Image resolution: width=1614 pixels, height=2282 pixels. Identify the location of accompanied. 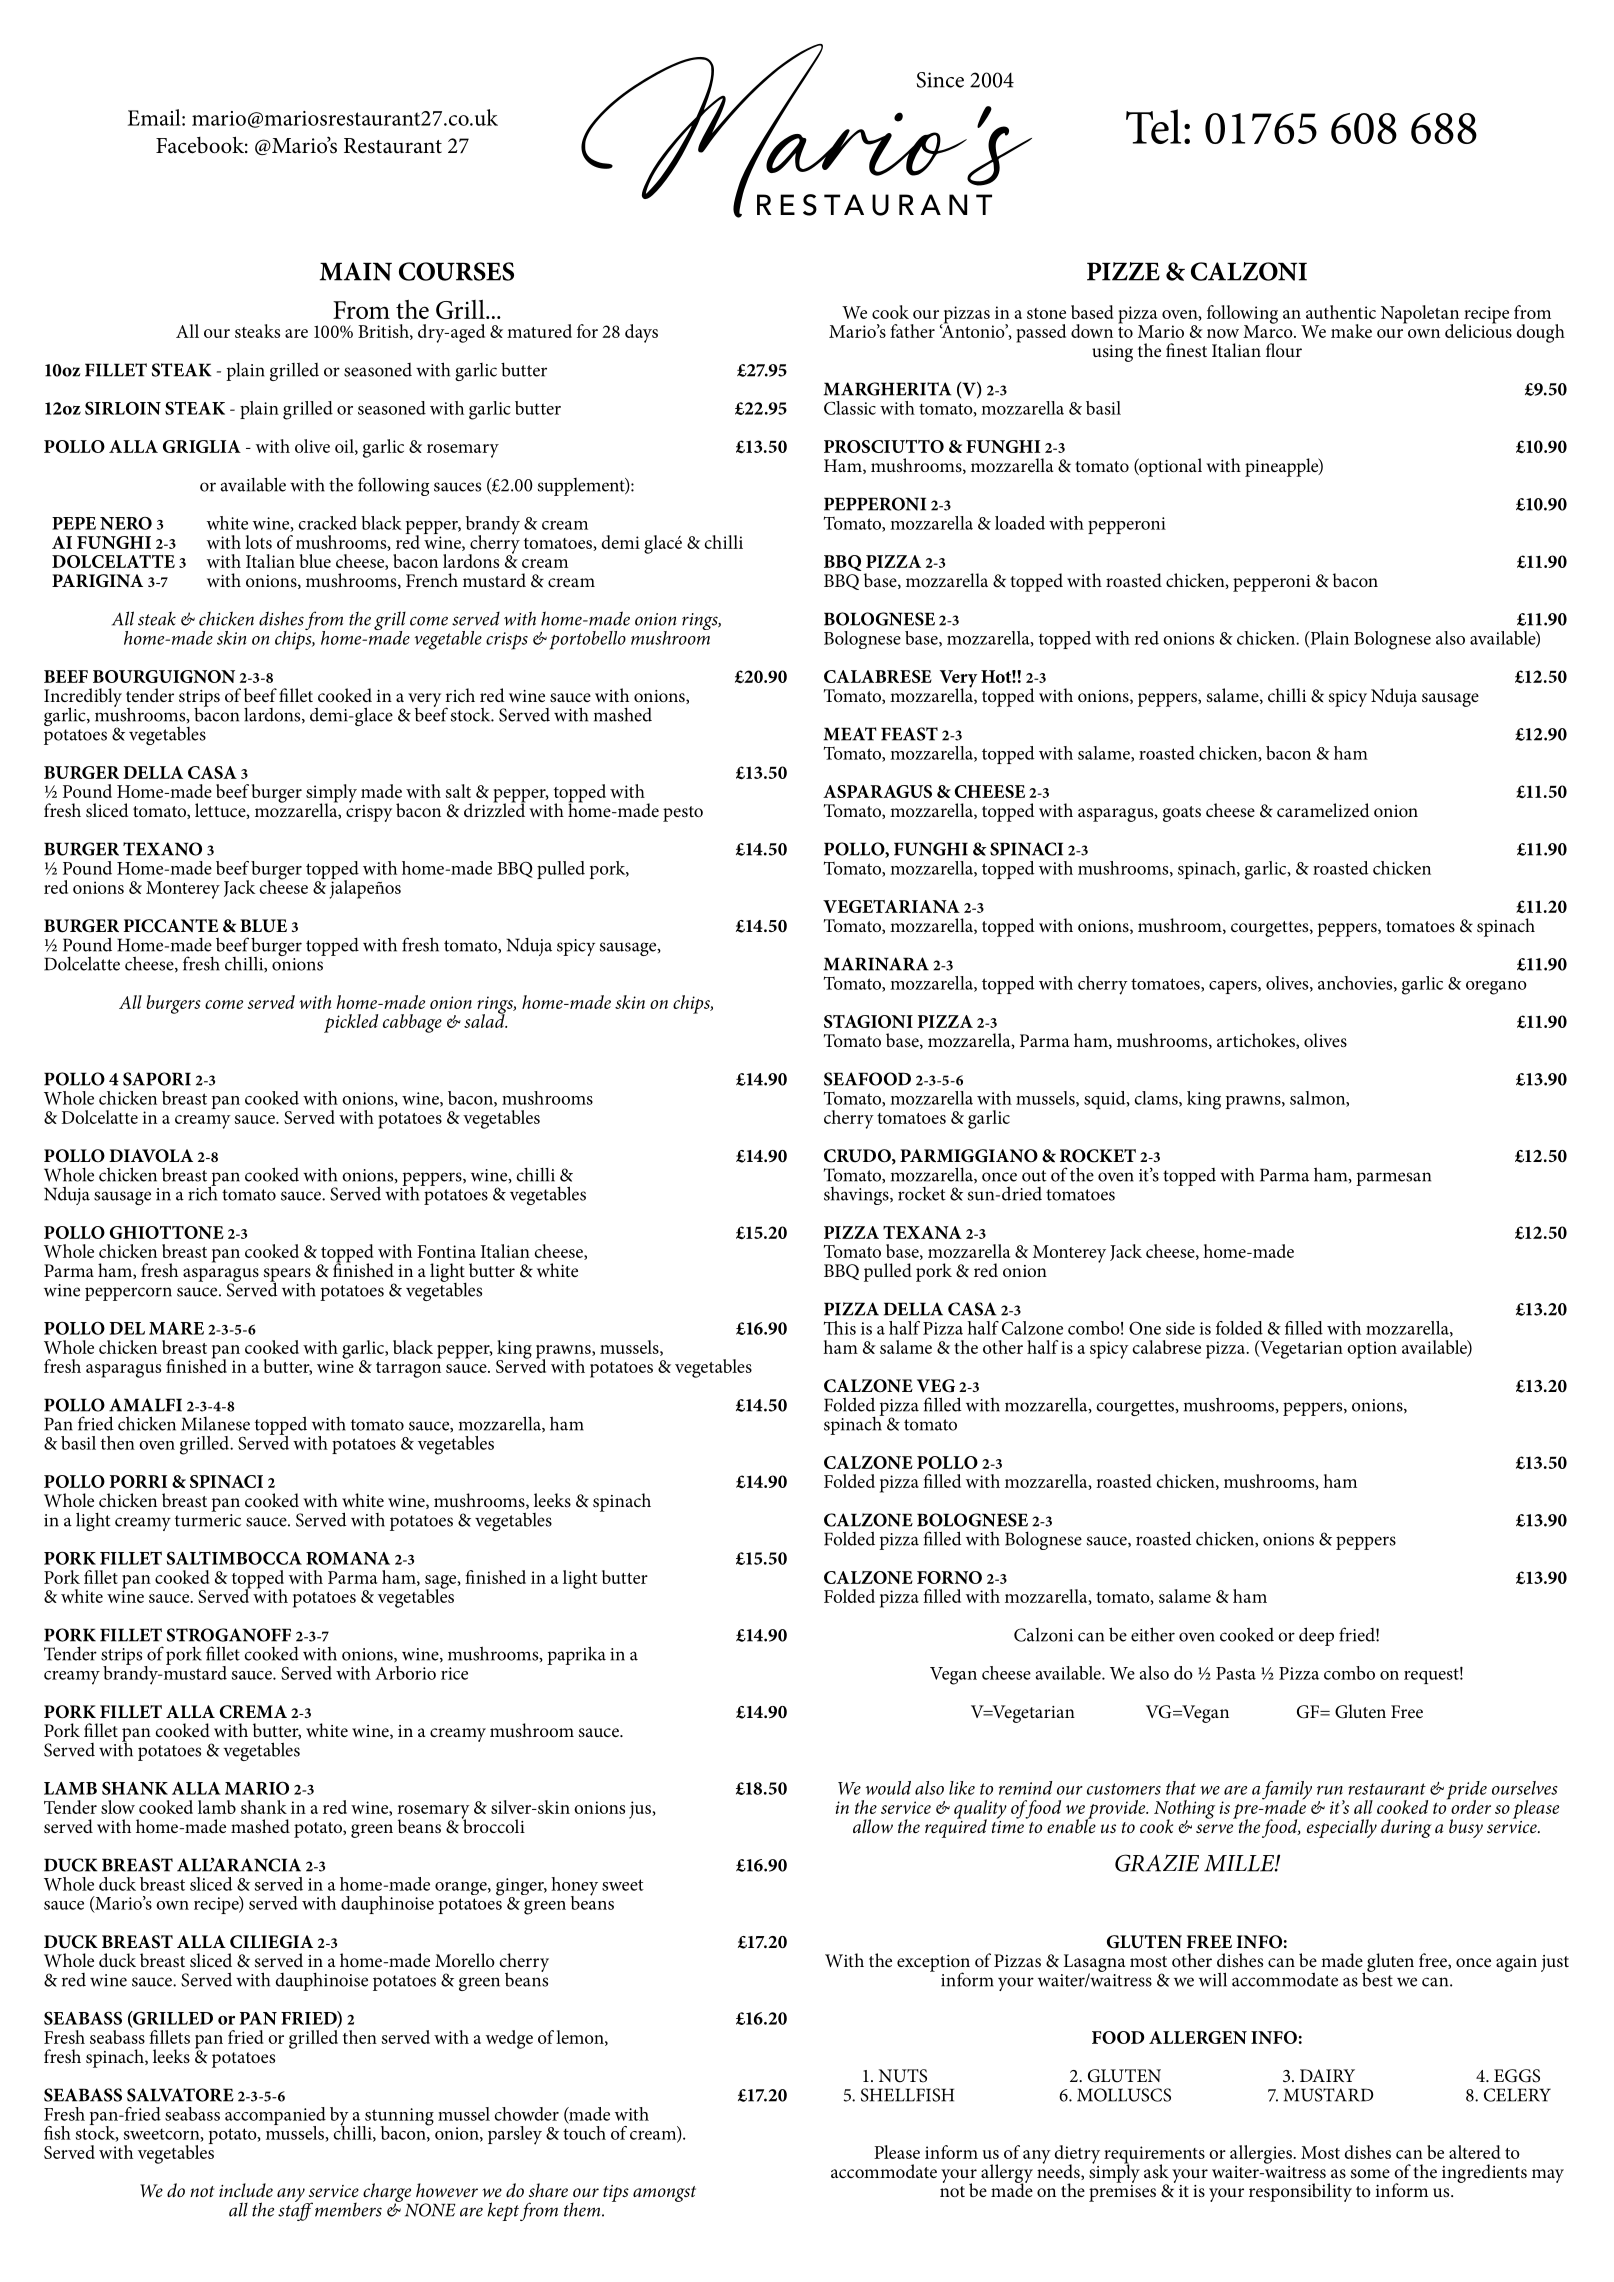
(275, 2117).
